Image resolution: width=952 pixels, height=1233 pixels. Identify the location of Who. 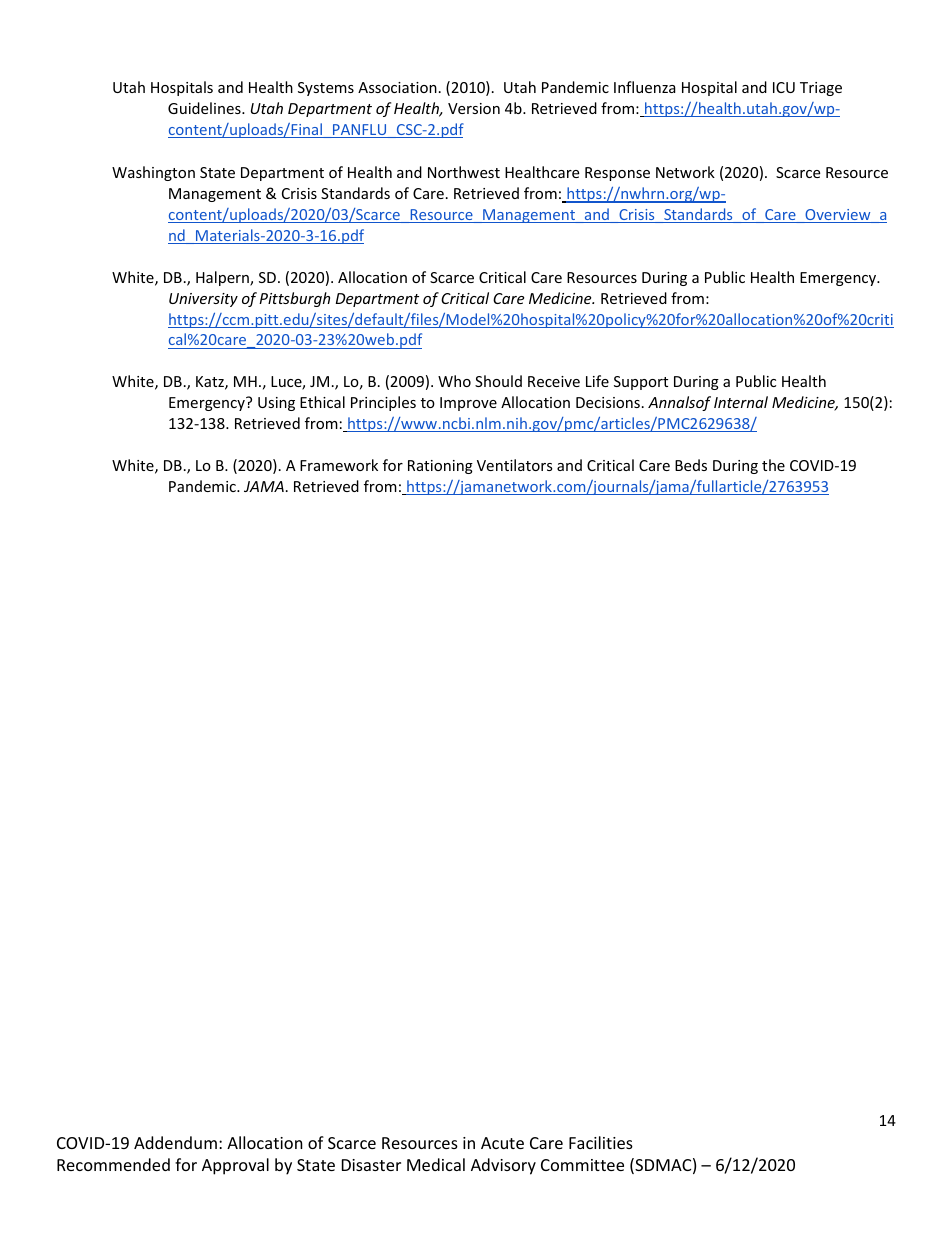
(454, 381).
